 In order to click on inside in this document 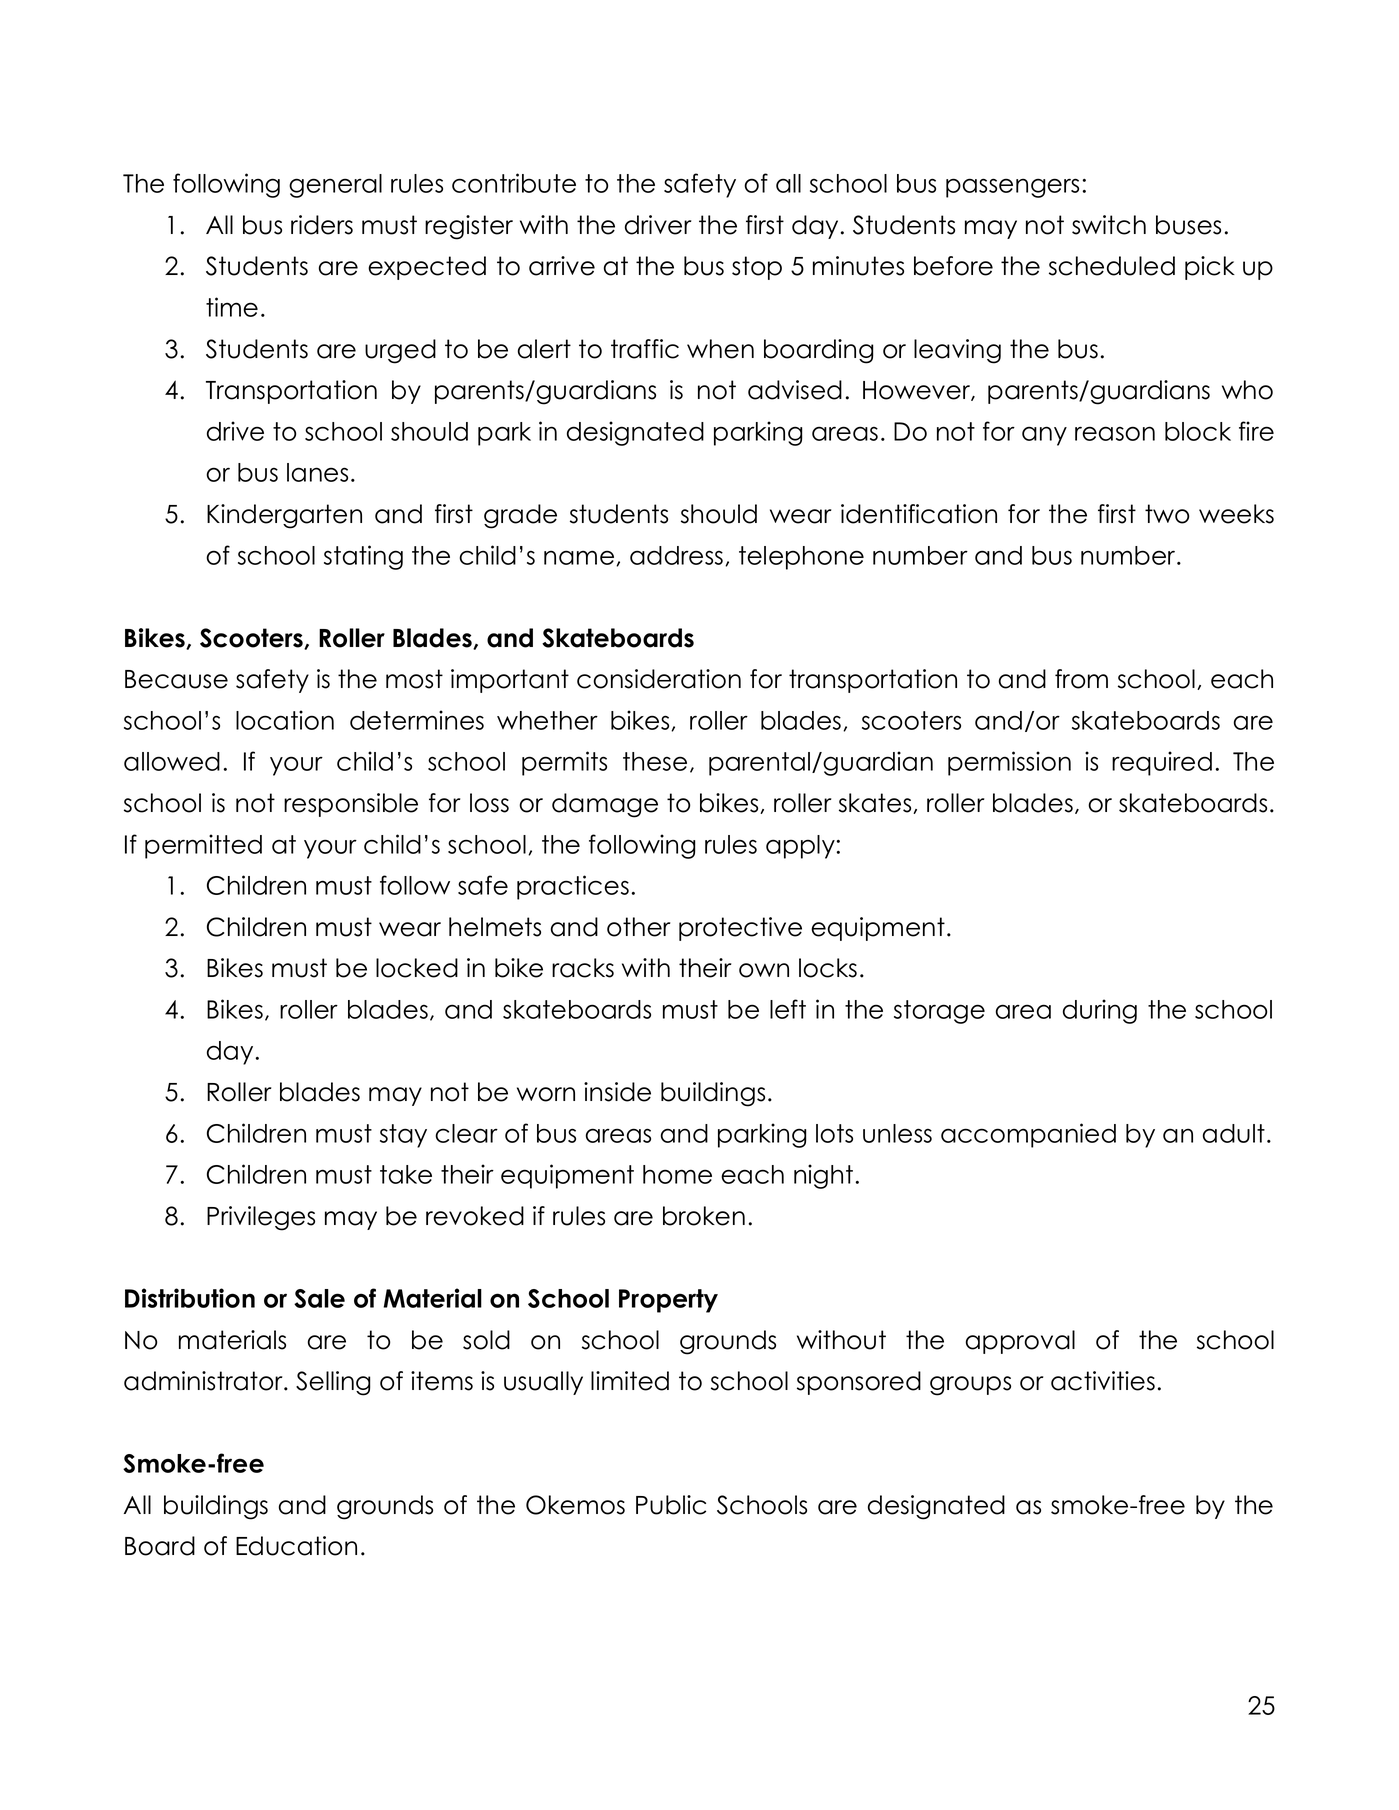, I will do `click(617, 1092)`.
